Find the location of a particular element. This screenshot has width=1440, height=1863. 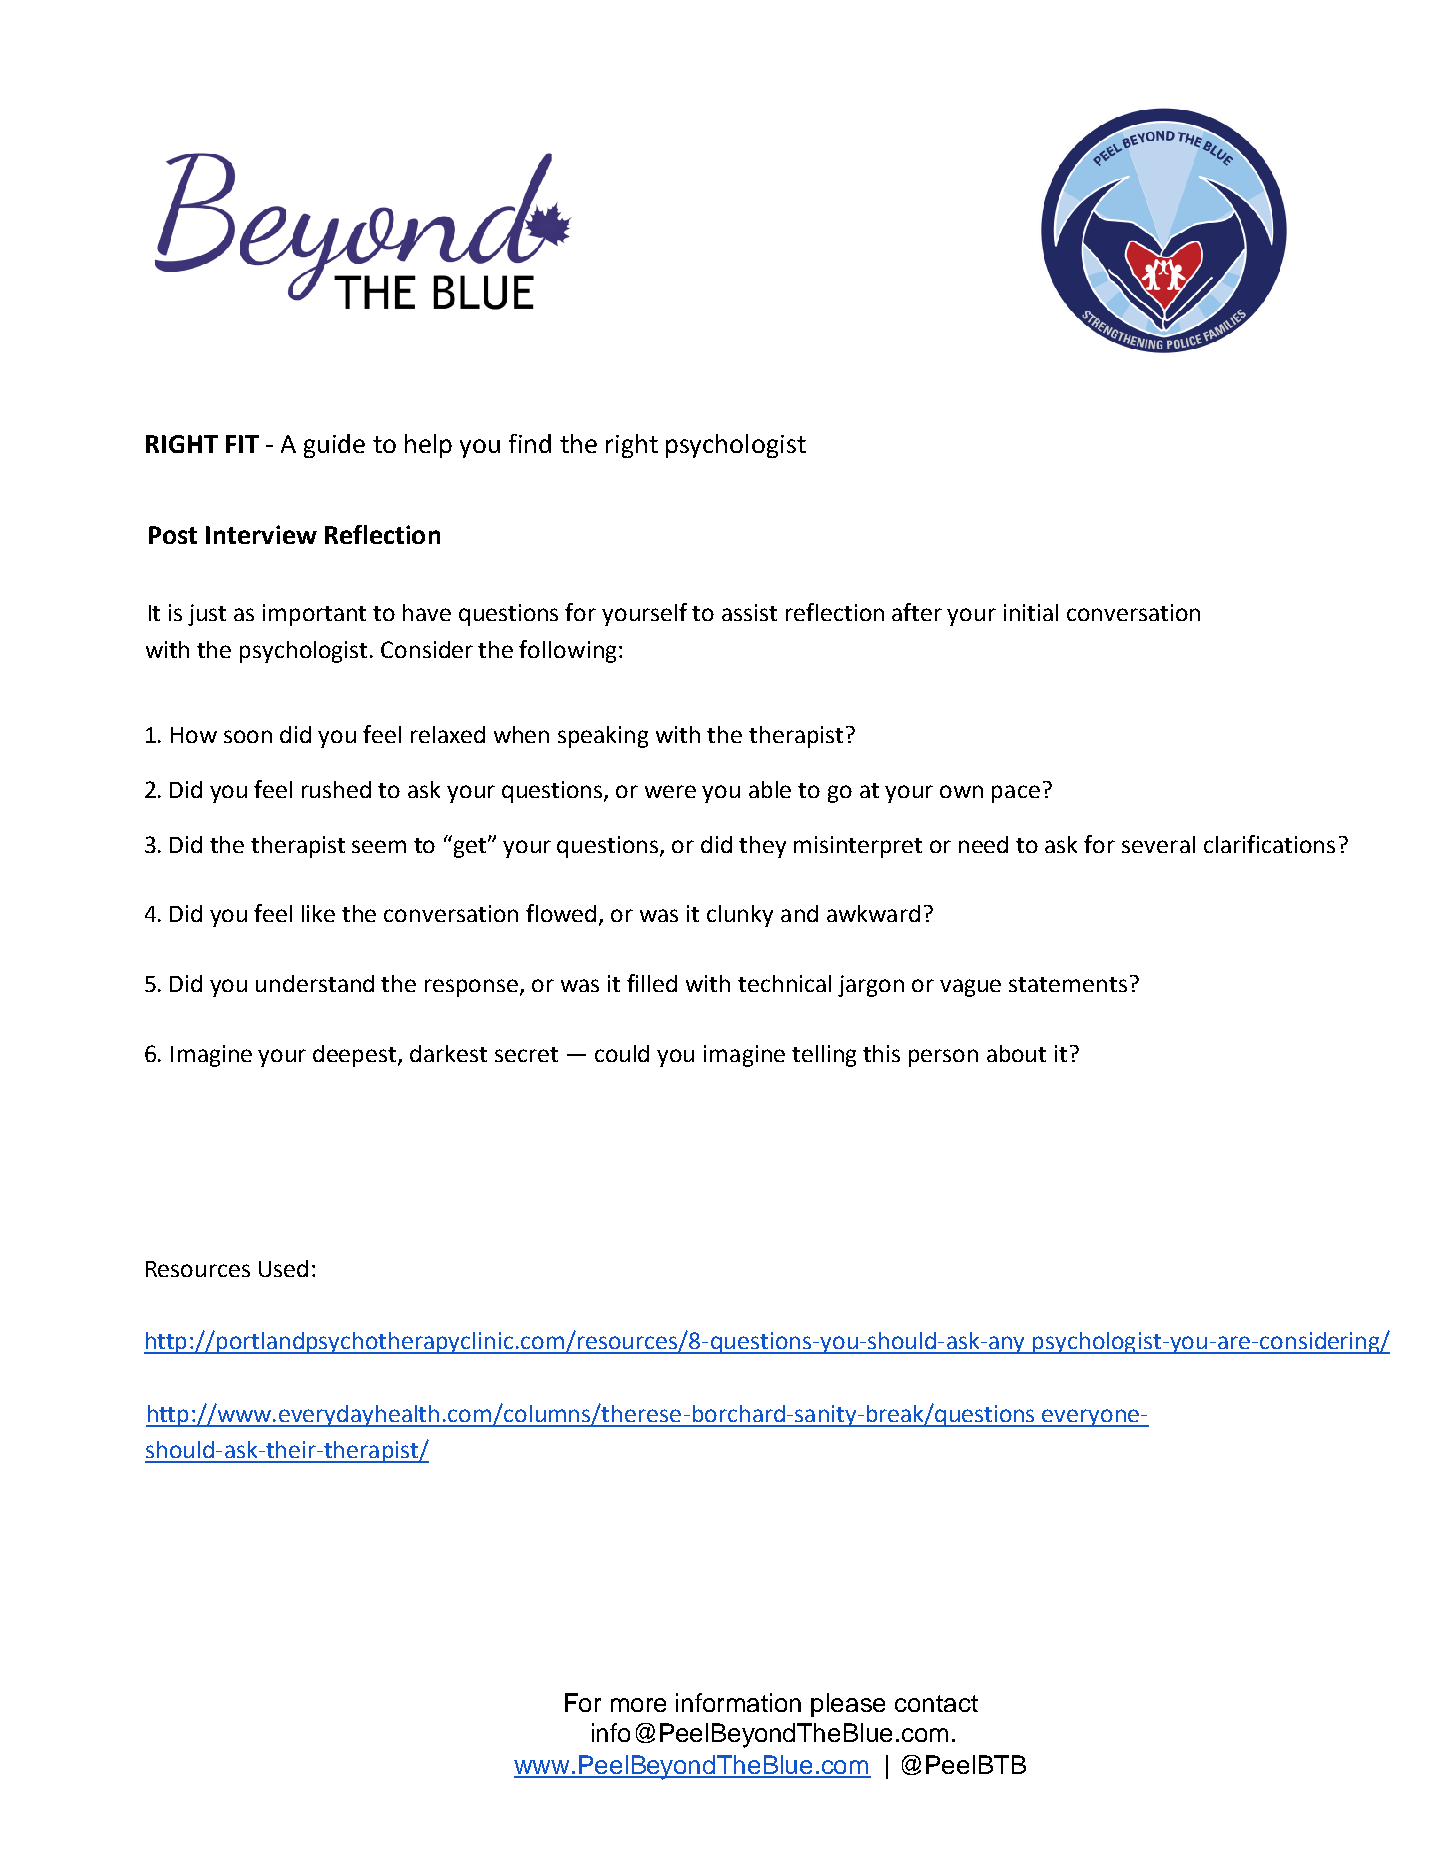

telling is located at coordinates (824, 1056).
